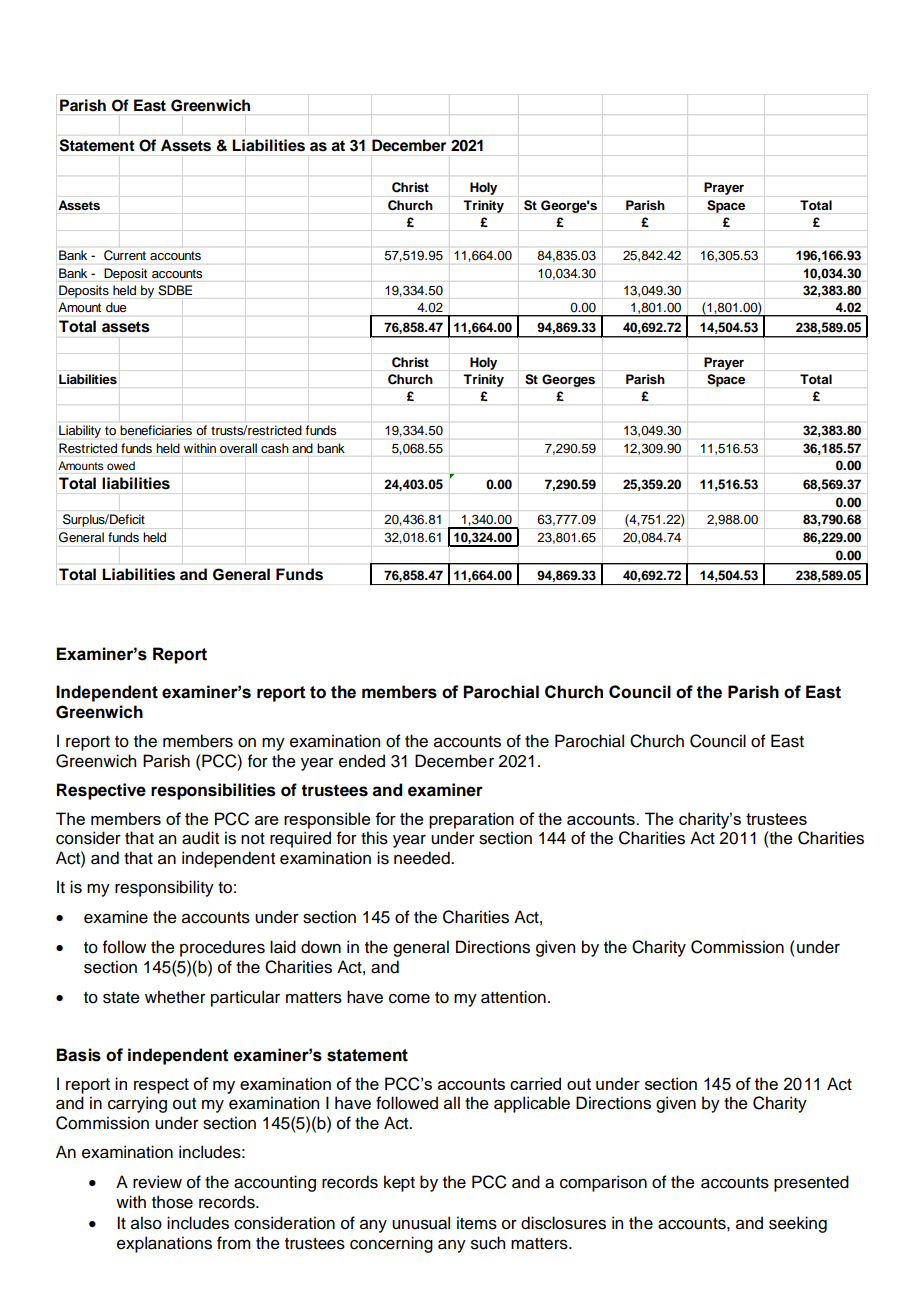 This screenshot has height=1308, width=924. What do you see at coordinates (213, 791) in the screenshot?
I see `responsibilities` at bounding box center [213, 791].
